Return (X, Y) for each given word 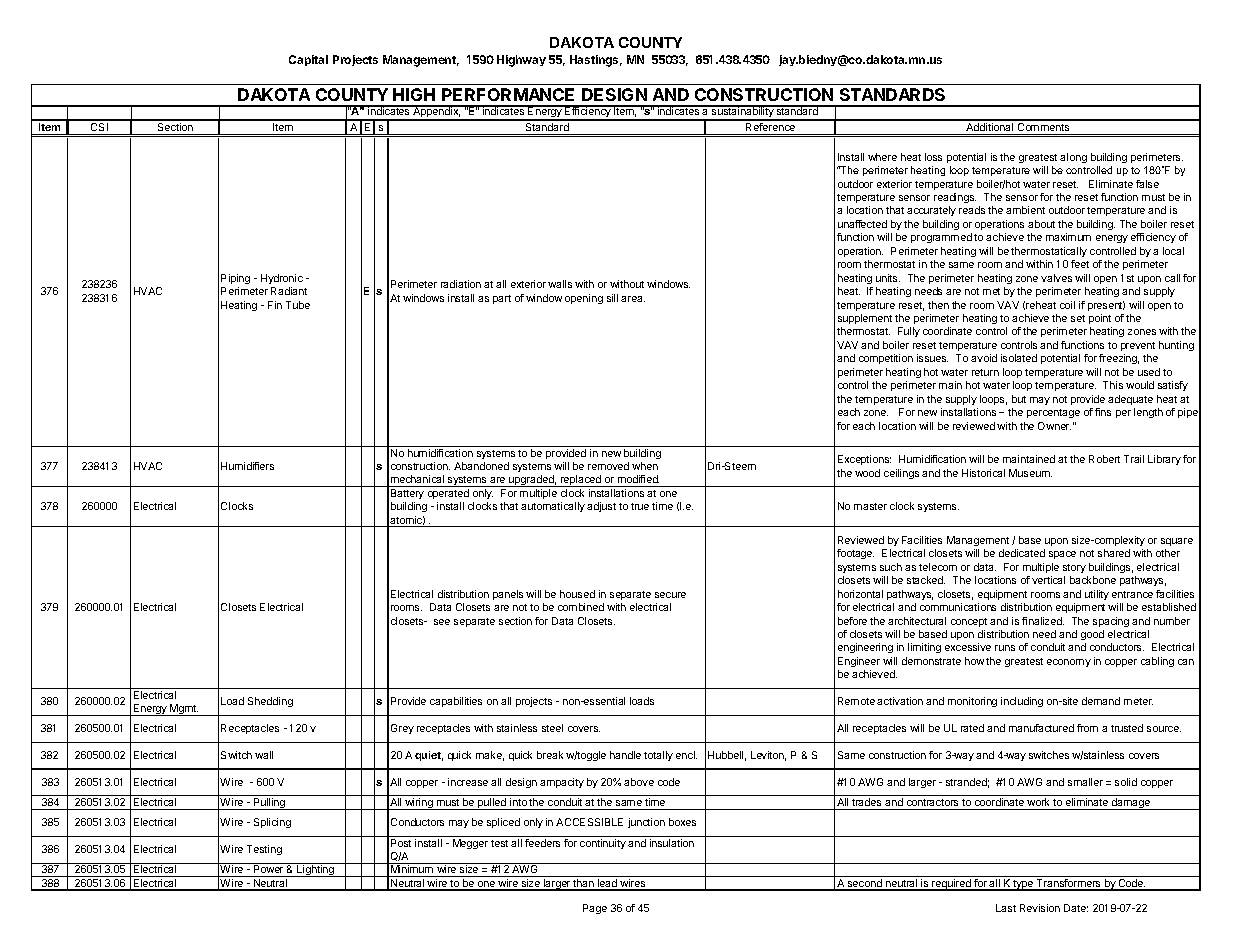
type (1024, 885)
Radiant (289, 291)
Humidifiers (247, 466)
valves (1056, 278)
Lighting (315, 871)
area (633, 299)
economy (1069, 663)
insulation (672, 843)
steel (552, 728)
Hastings (596, 61)
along (1073, 158)
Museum (1030, 473)
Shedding (270, 702)
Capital (308, 60)
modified (637, 481)
